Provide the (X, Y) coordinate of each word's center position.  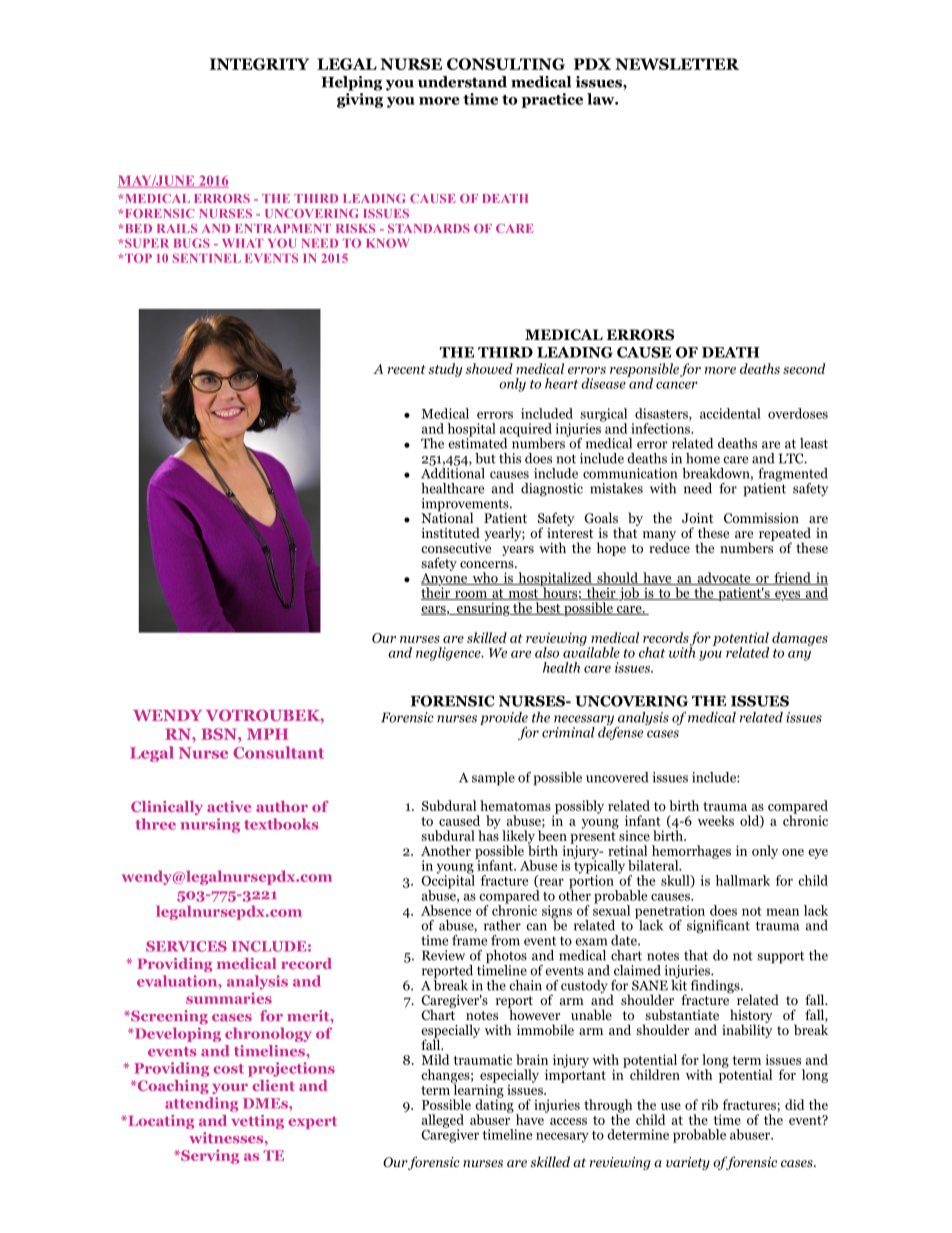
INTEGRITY (259, 64)
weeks (716, 820)
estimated (477, 442)
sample (493, 779)
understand (462, 82)
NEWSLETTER (677, 64)
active (229, 806)
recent (407, 369)
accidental (730, 413)
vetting (257, 1122)
